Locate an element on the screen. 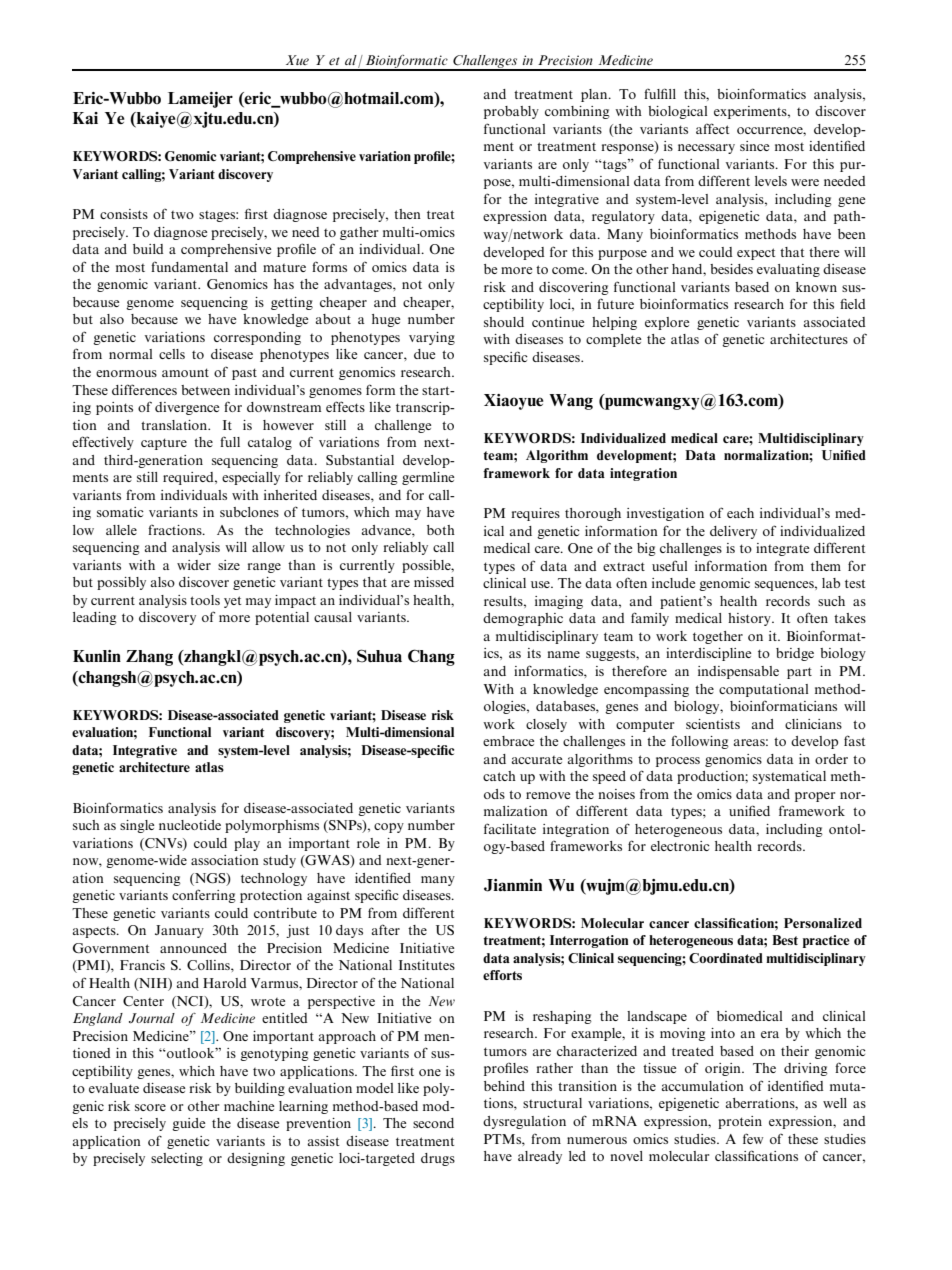 The image size is (952, 1270). tools is located at coordinates (205, 600).
